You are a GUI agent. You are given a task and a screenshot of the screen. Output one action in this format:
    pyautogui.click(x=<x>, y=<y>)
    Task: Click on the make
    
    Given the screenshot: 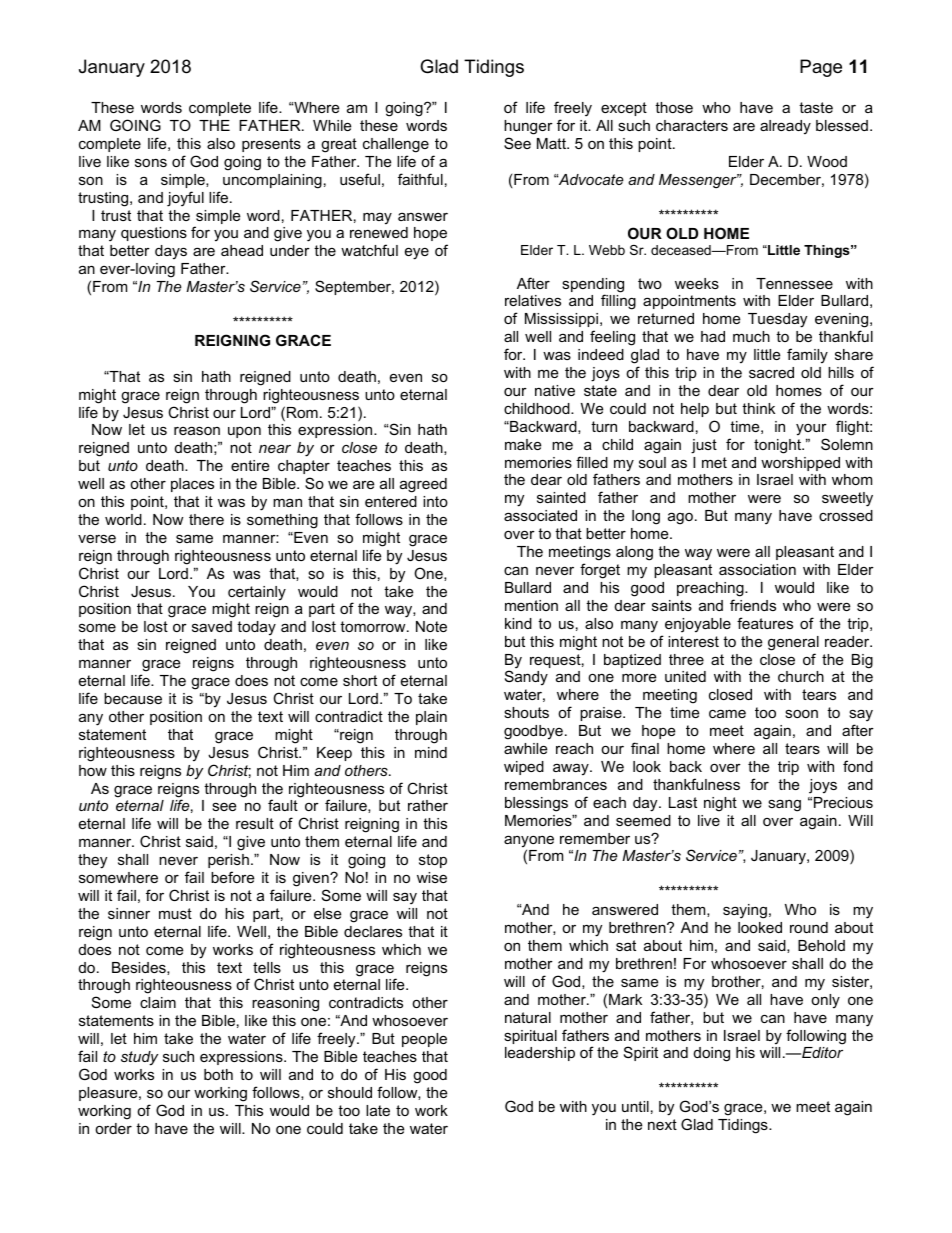 What is the action you would take?
    pyautogui.click(x=523, y=444)
